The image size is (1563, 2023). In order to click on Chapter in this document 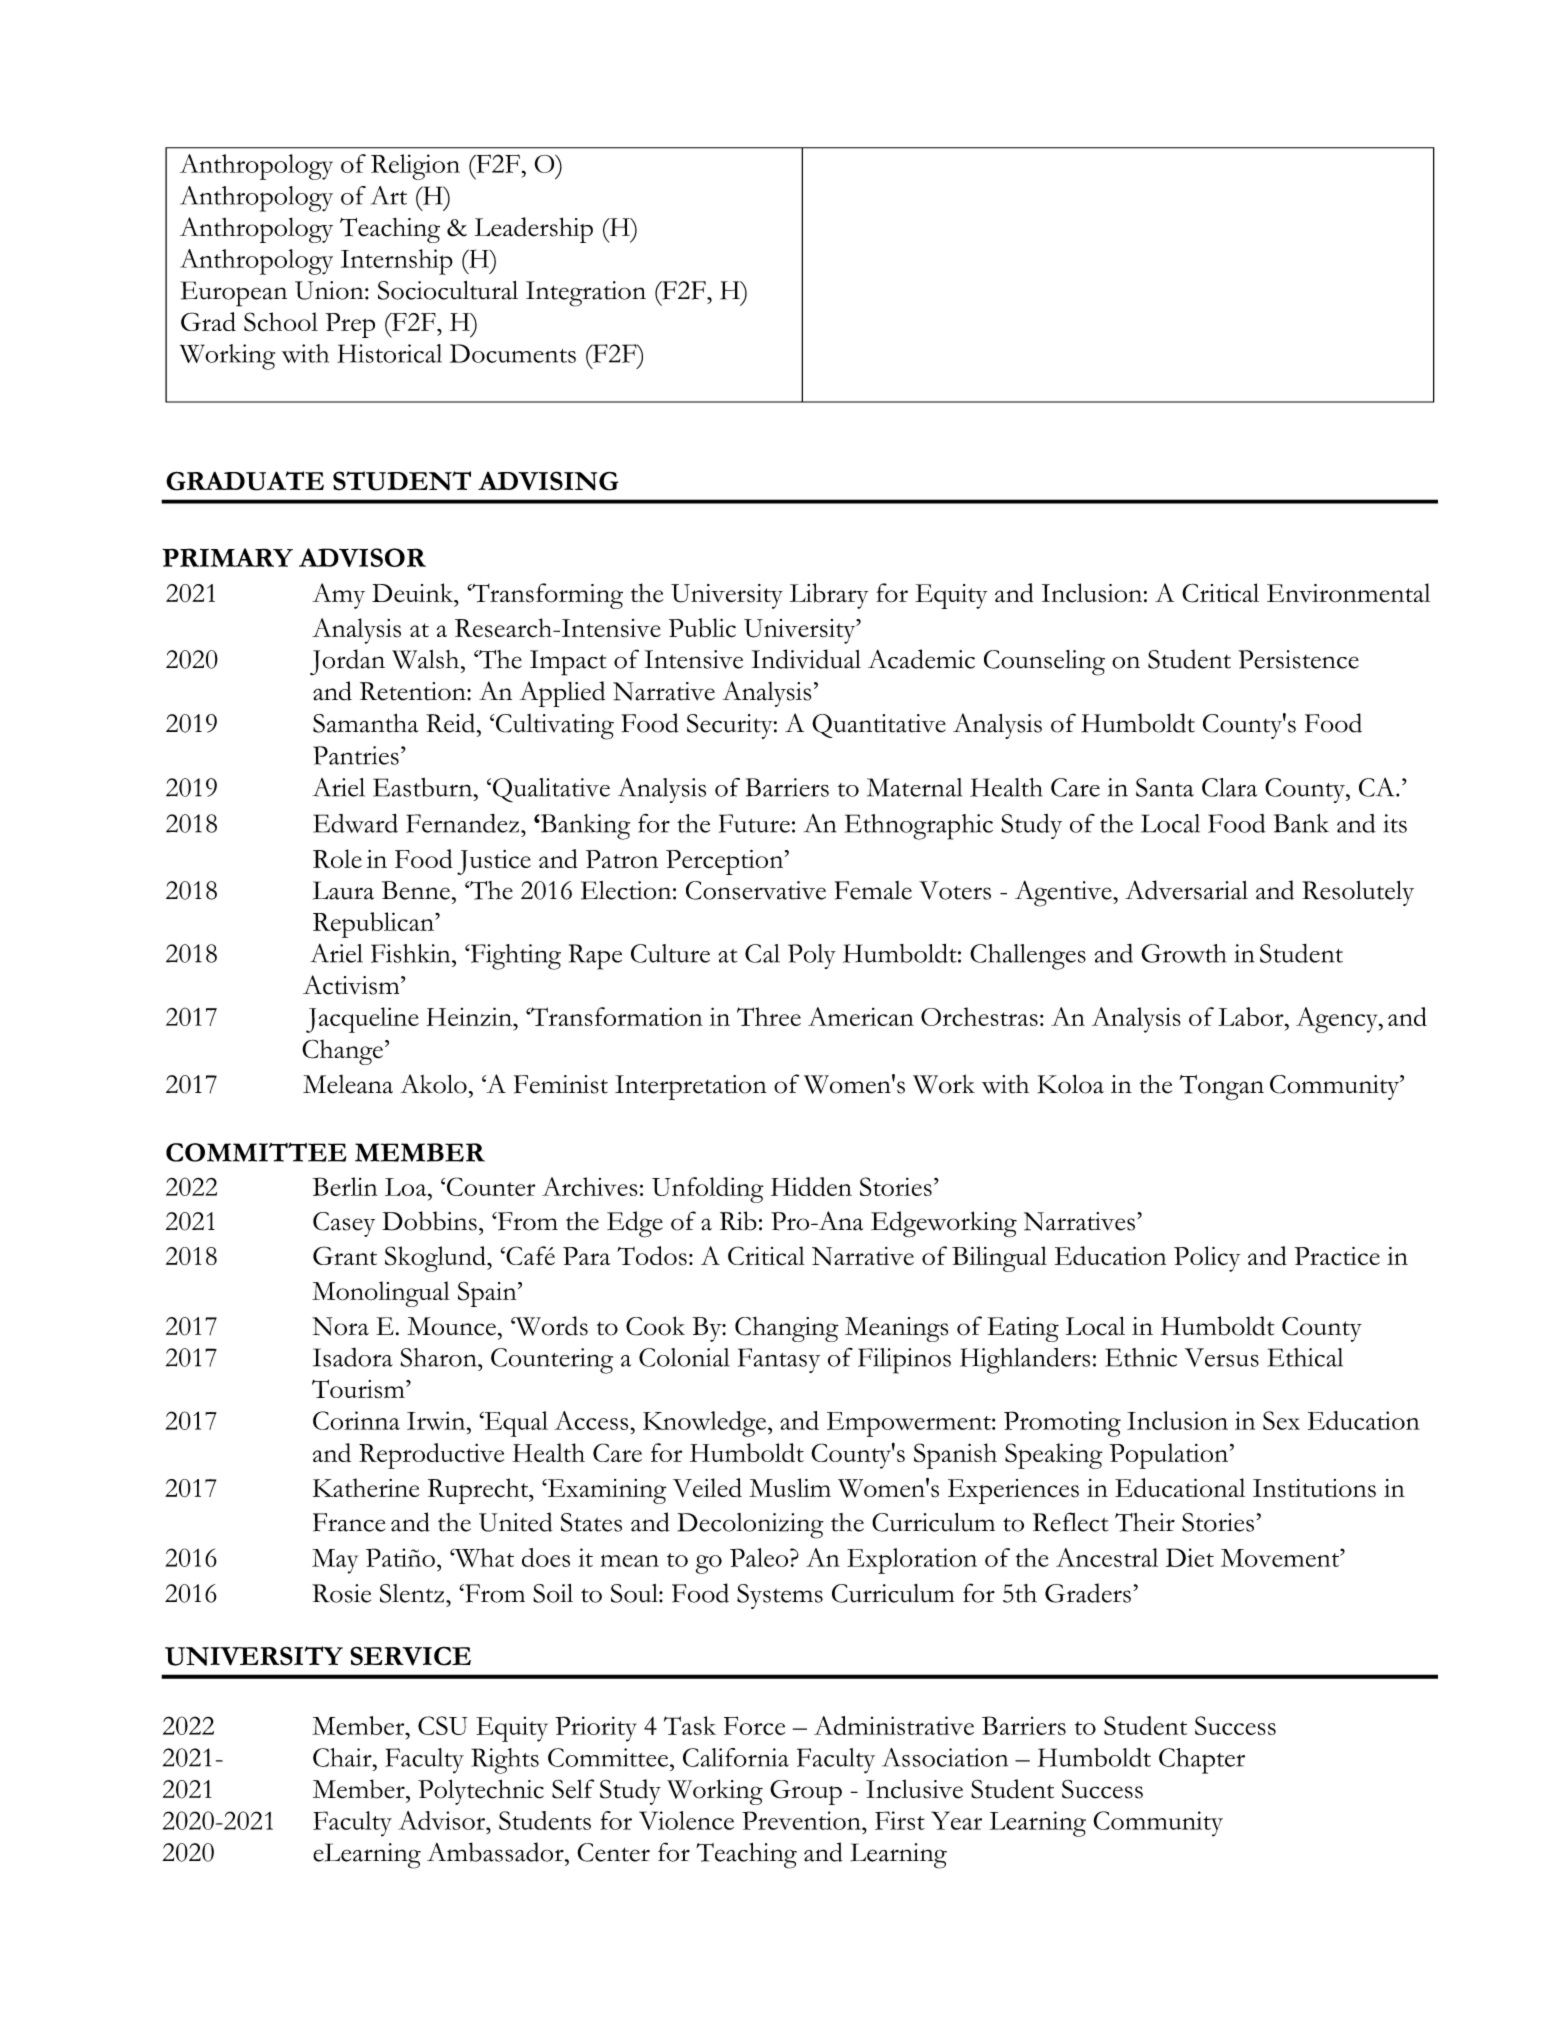, I will do `click(1202, 1761)`.
